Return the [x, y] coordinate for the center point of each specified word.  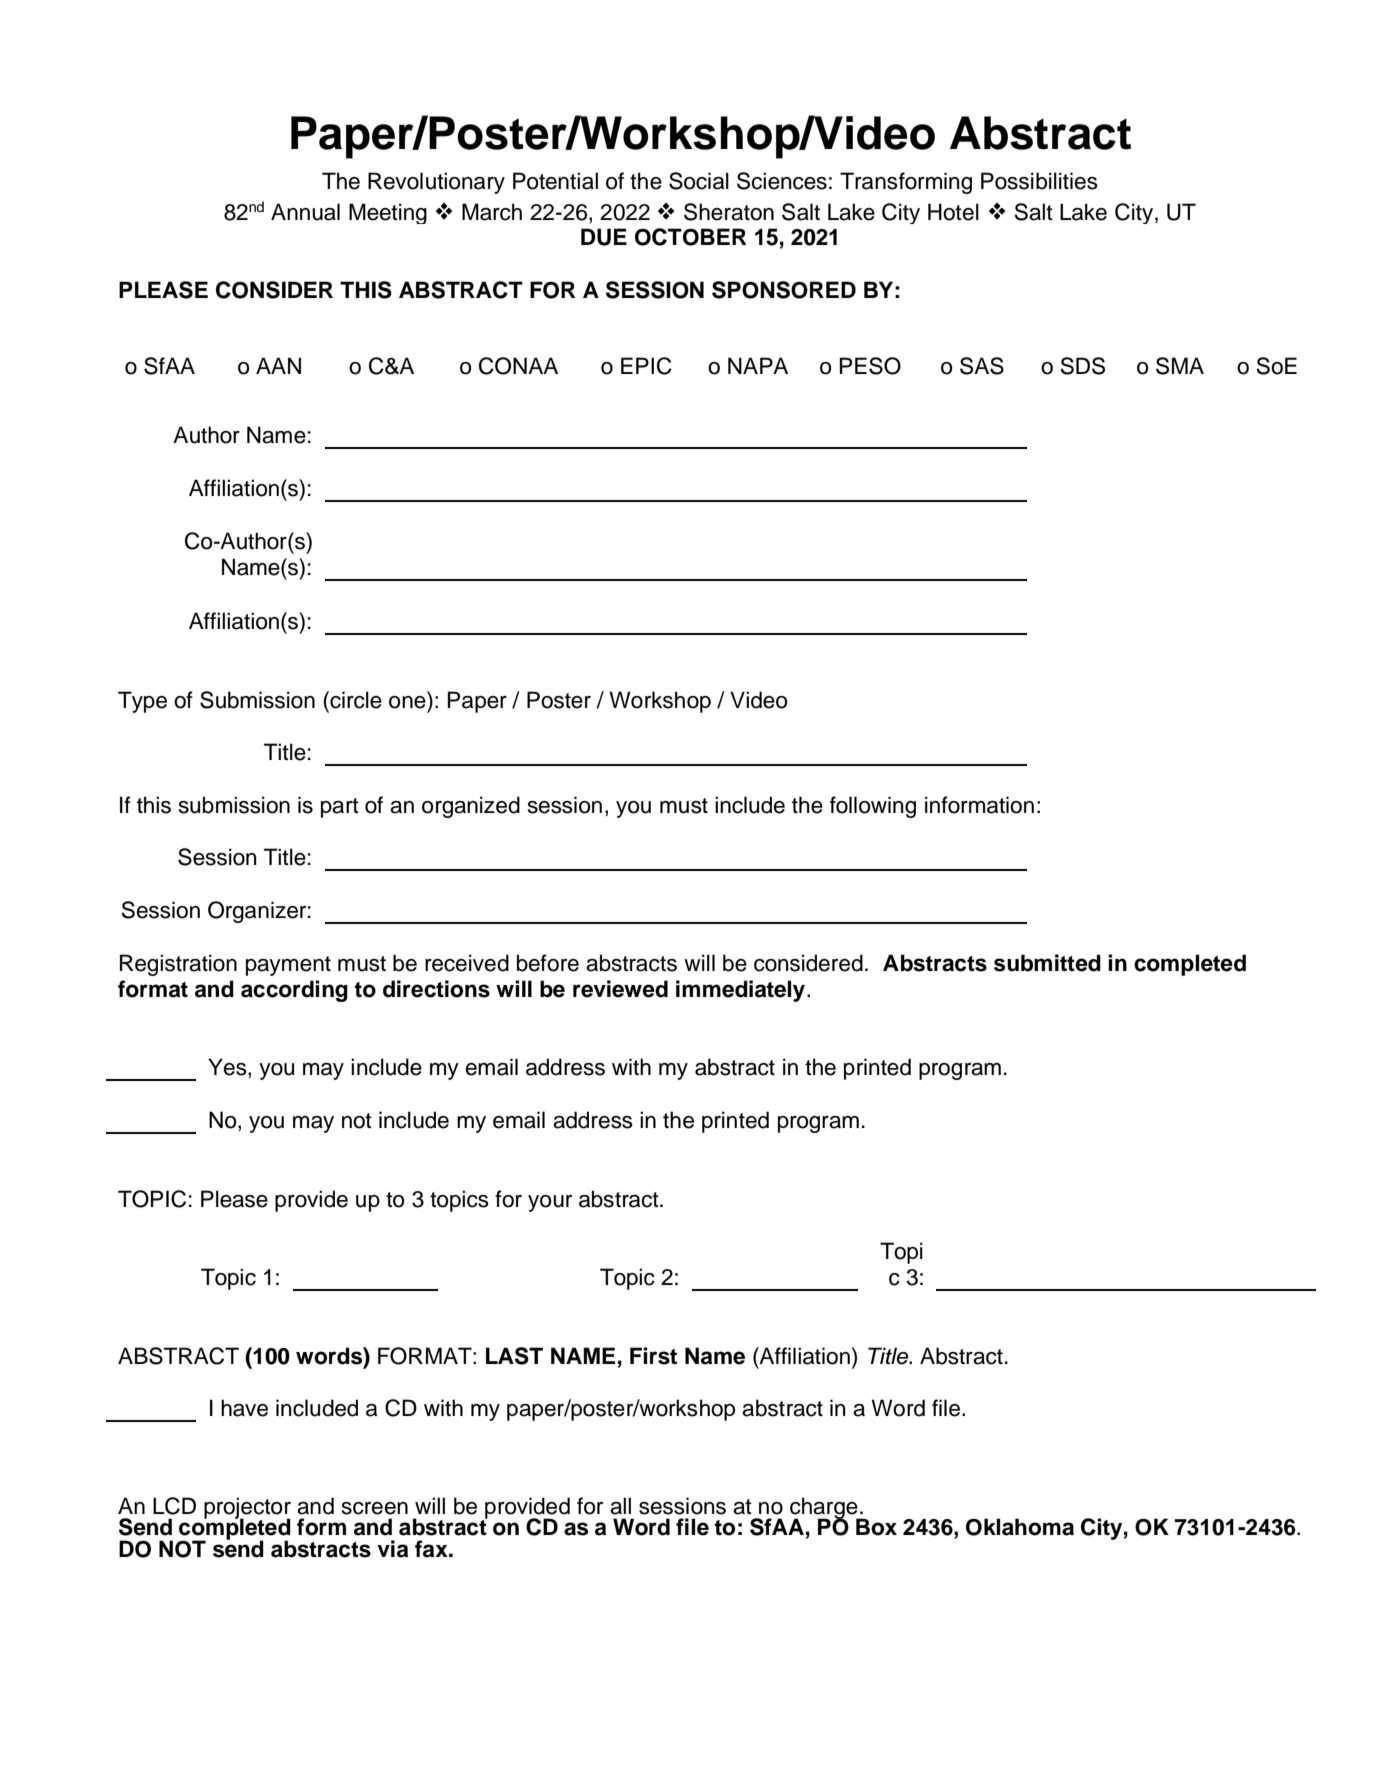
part [340, 808]
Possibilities [1039, 181]
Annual [305, 212]
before [548, 963]
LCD [174, 1506]
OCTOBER [690, 237]
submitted [1047, 963]
